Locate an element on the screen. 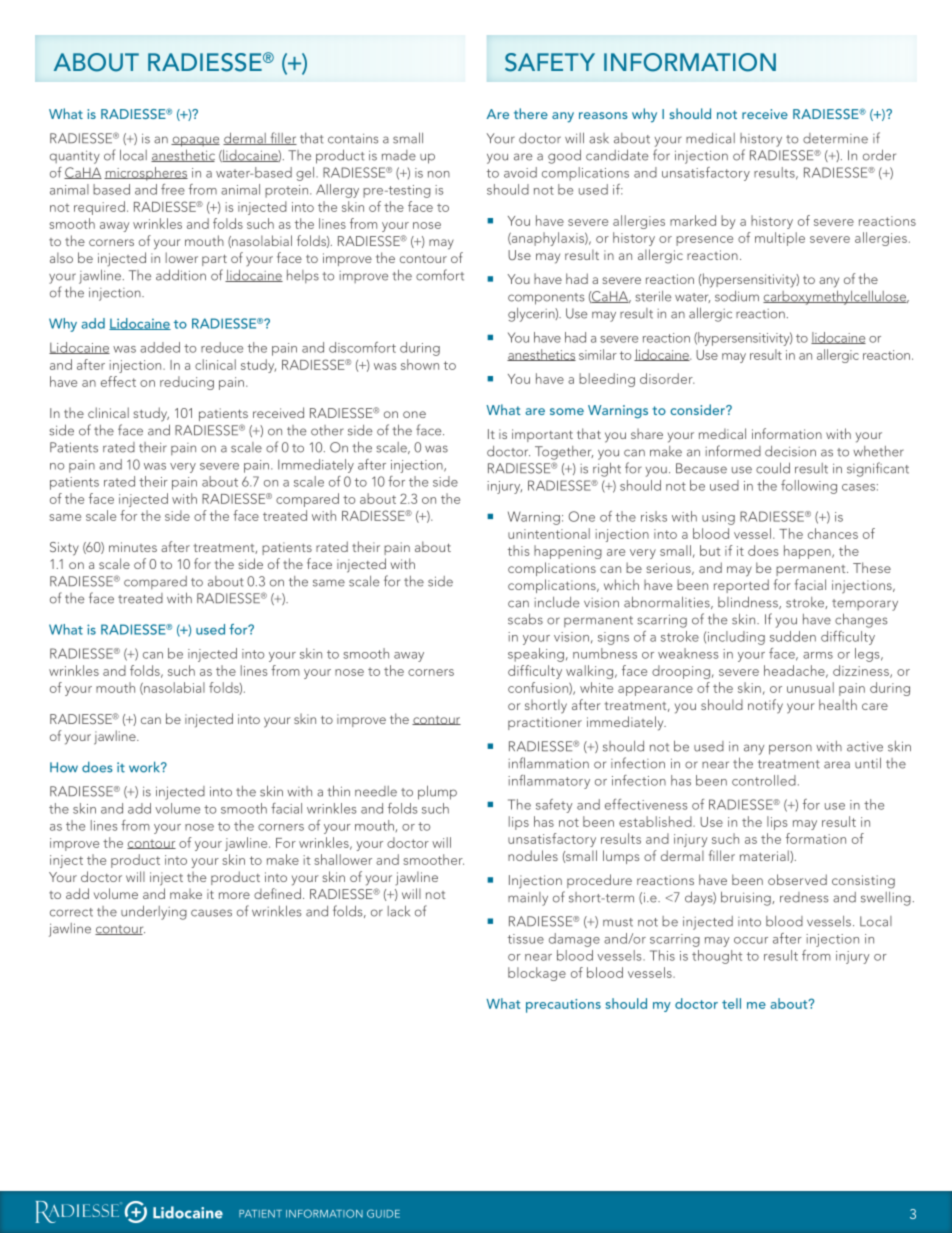  non is located at coordinates (439, 174).
